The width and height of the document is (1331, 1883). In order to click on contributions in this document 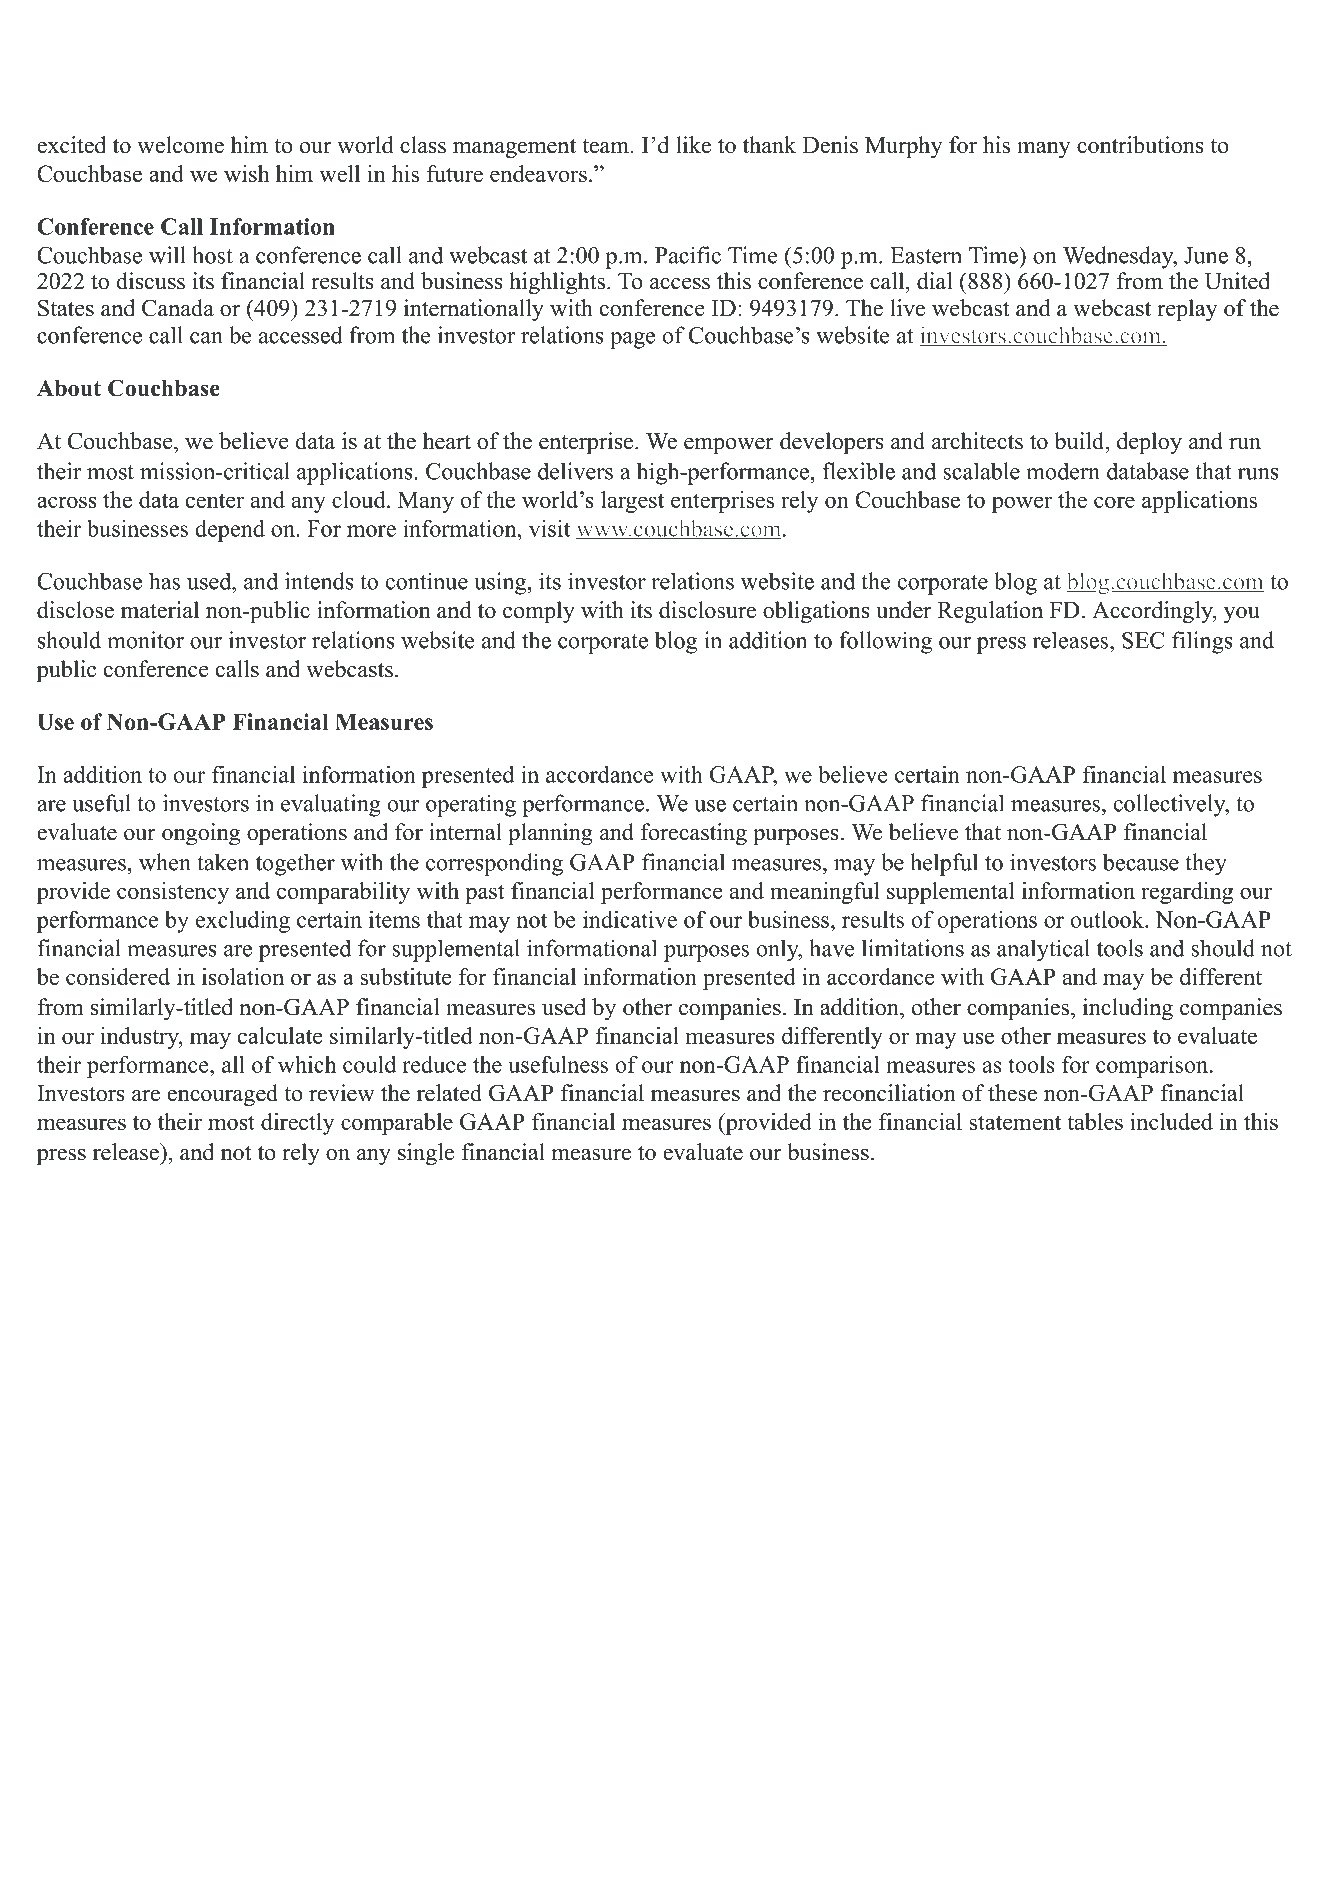, I will do `click(1140, 145)`.
